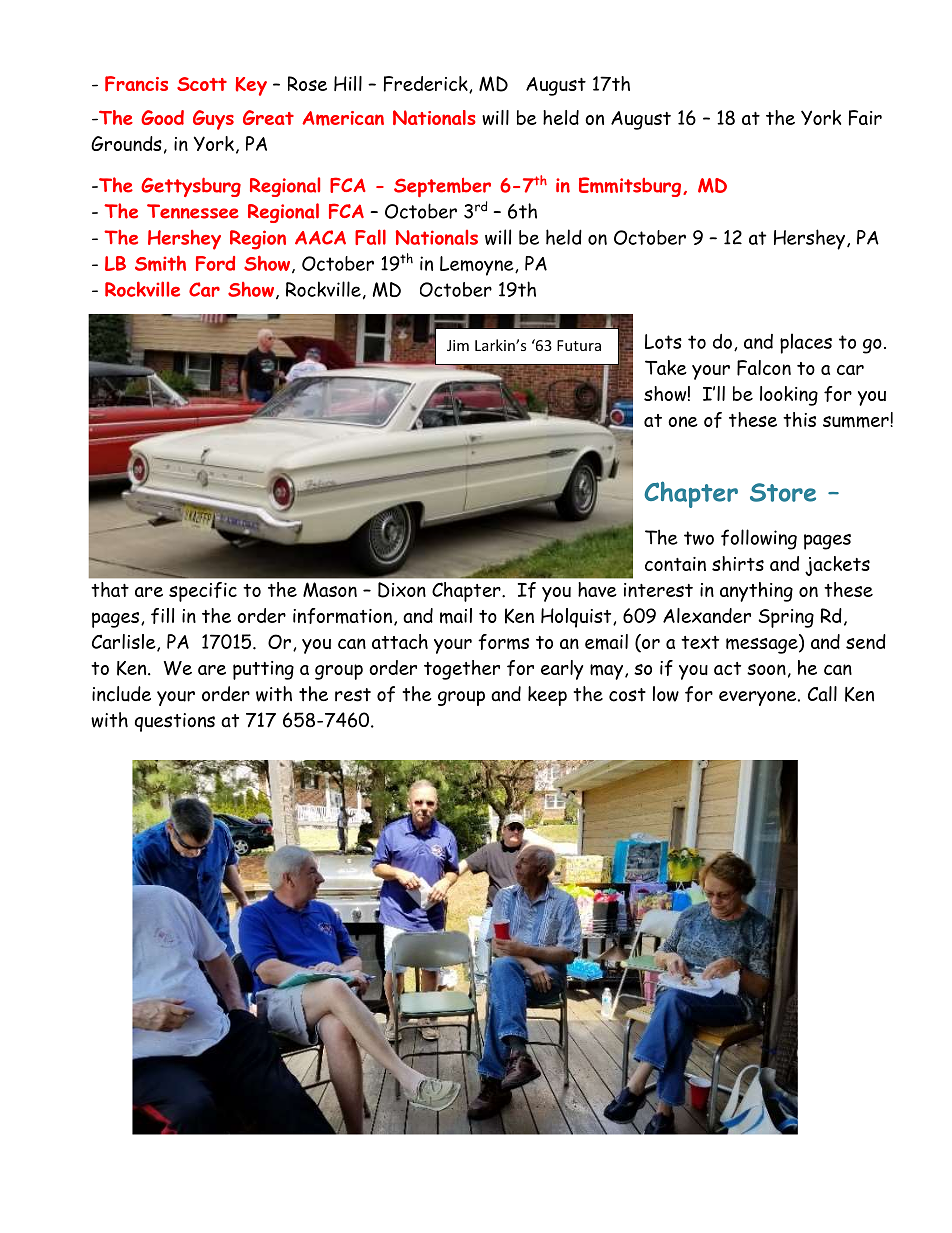 This screenshot has width=952, height=1233. I want to click on Fair, so click(865, 118).
